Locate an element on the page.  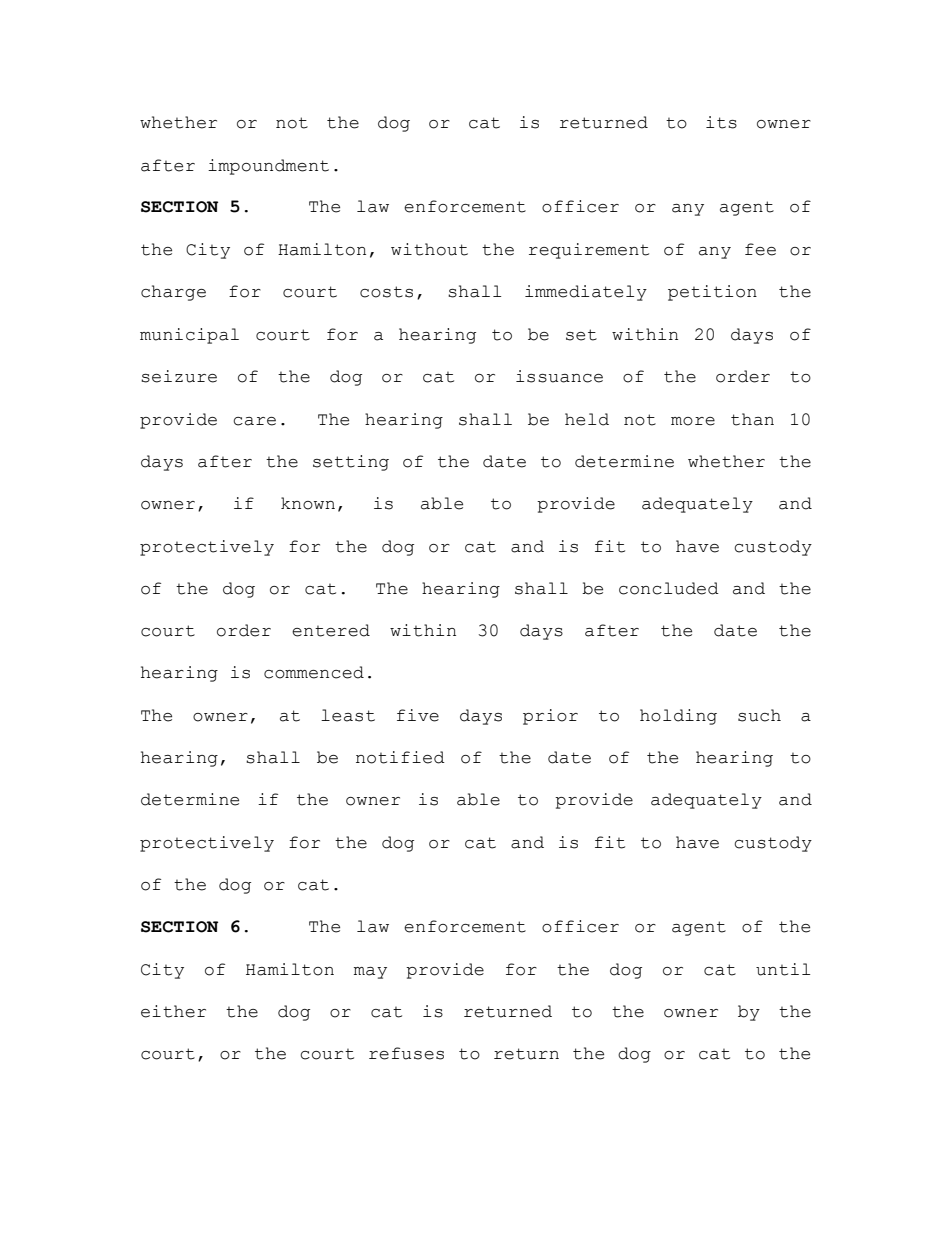
either is located at coordinates (173, 1011).
